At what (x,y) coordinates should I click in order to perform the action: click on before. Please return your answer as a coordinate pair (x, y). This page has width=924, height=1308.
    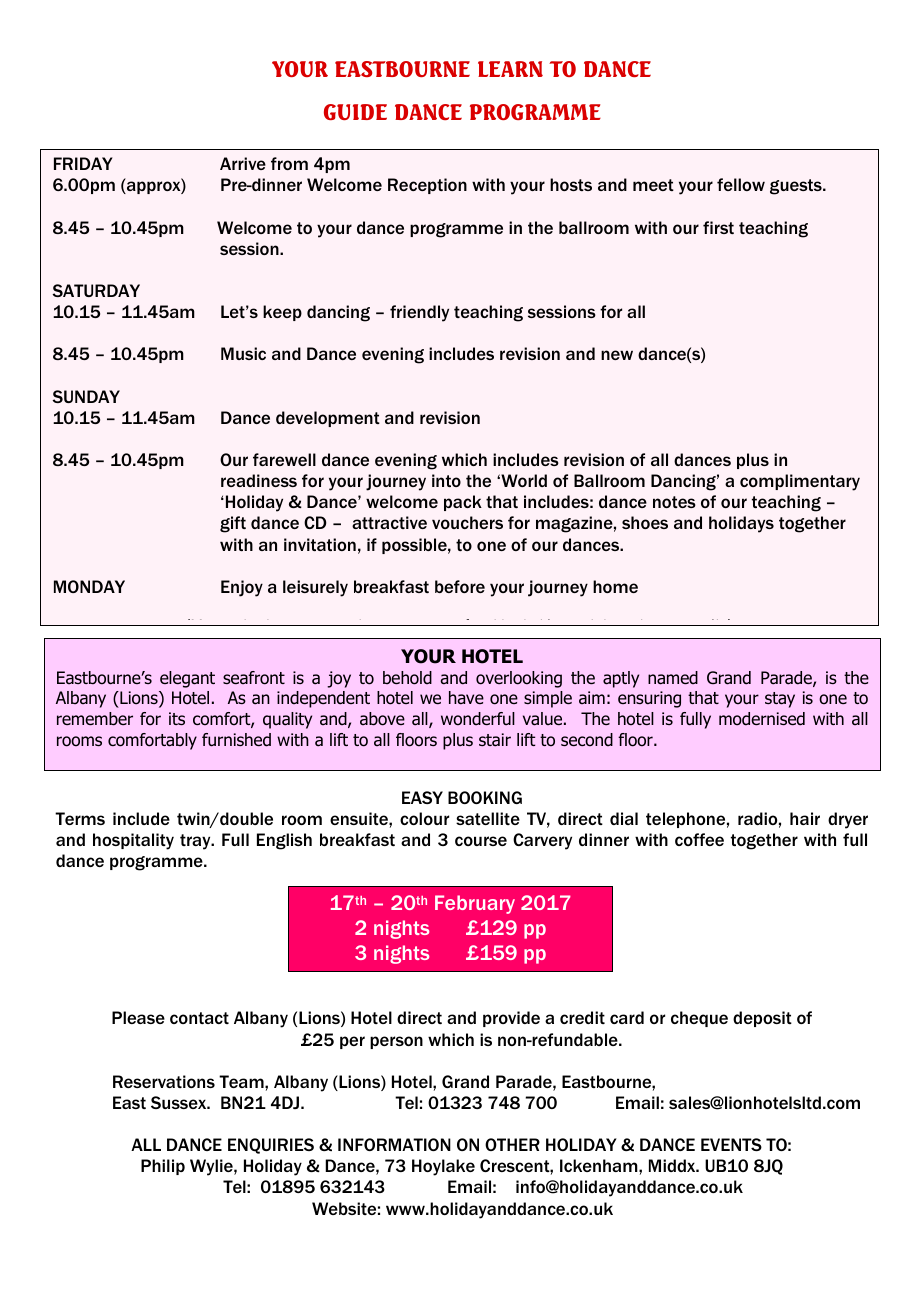
    Looking at the image, I should click on (460, 586).
